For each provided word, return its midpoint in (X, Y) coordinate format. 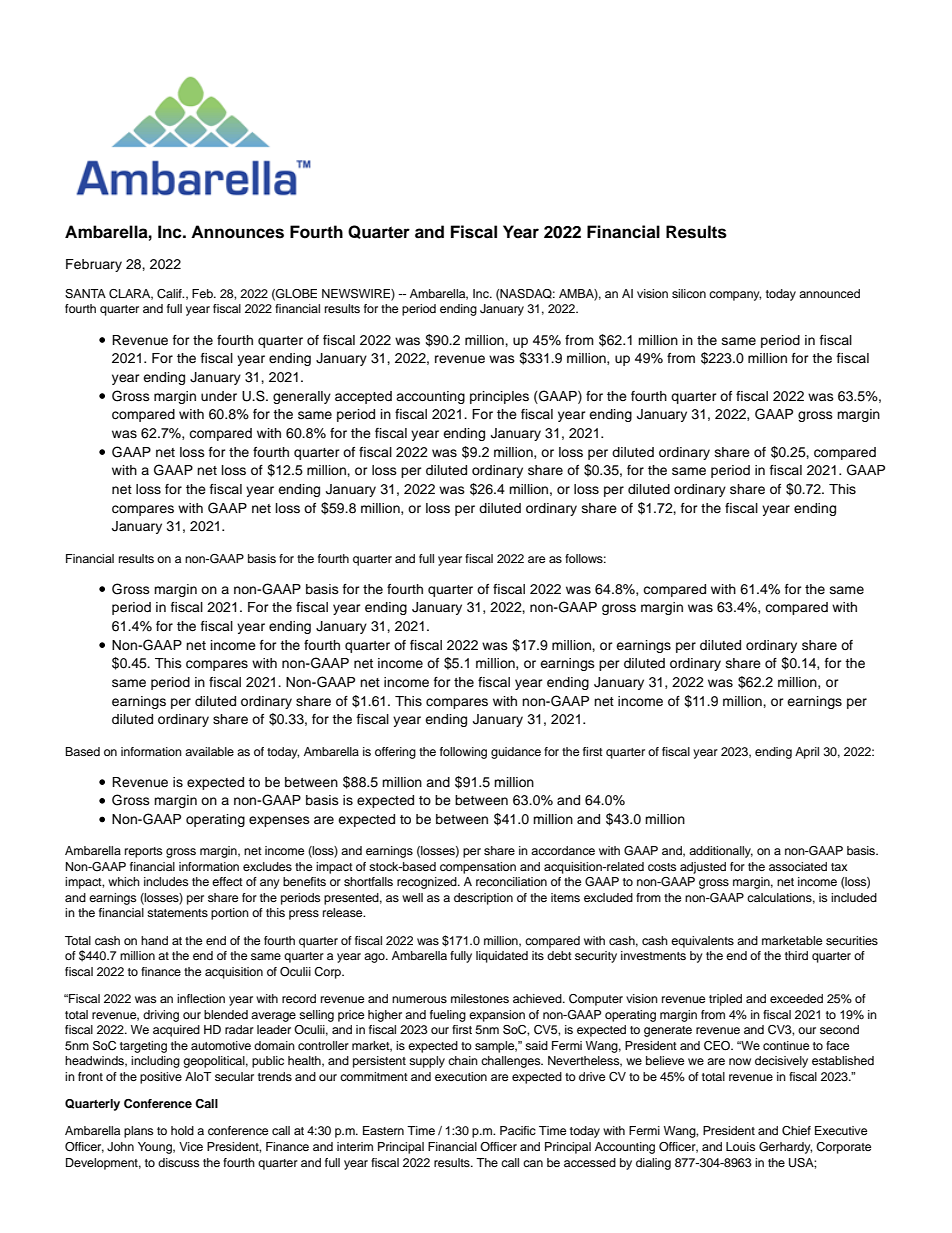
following (463, 753)
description (483, 899)
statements (177, 913)
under (219, 396)
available (209, 751)
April (807, 753)
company (735, 296)
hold (182, 1130)
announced (829, 293)
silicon (689, 293)
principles (499, 397)
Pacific (518, 1130)
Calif (170, 294)
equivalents (702, 942)
